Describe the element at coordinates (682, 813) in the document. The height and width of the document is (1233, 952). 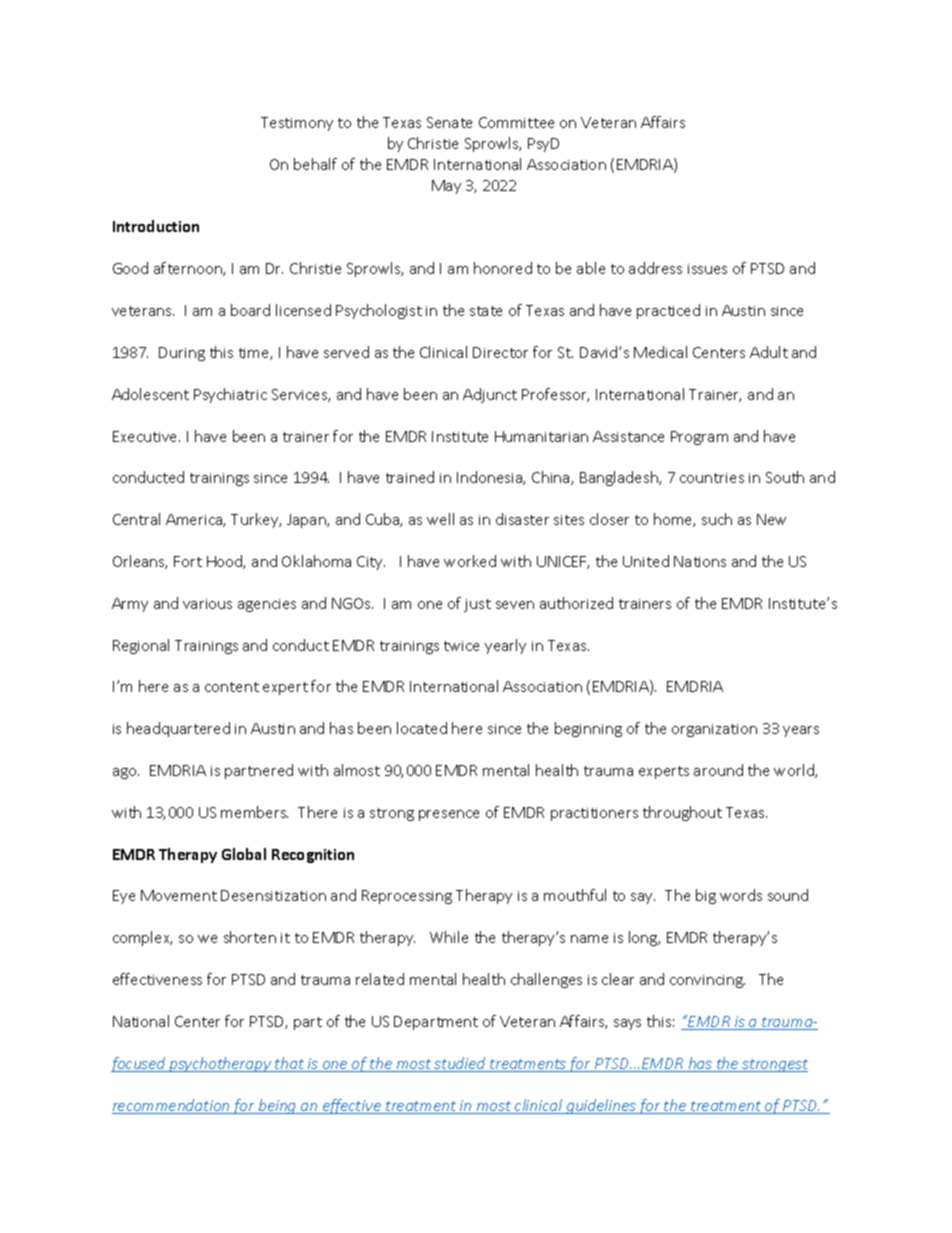
I see `throughout` at that location.
